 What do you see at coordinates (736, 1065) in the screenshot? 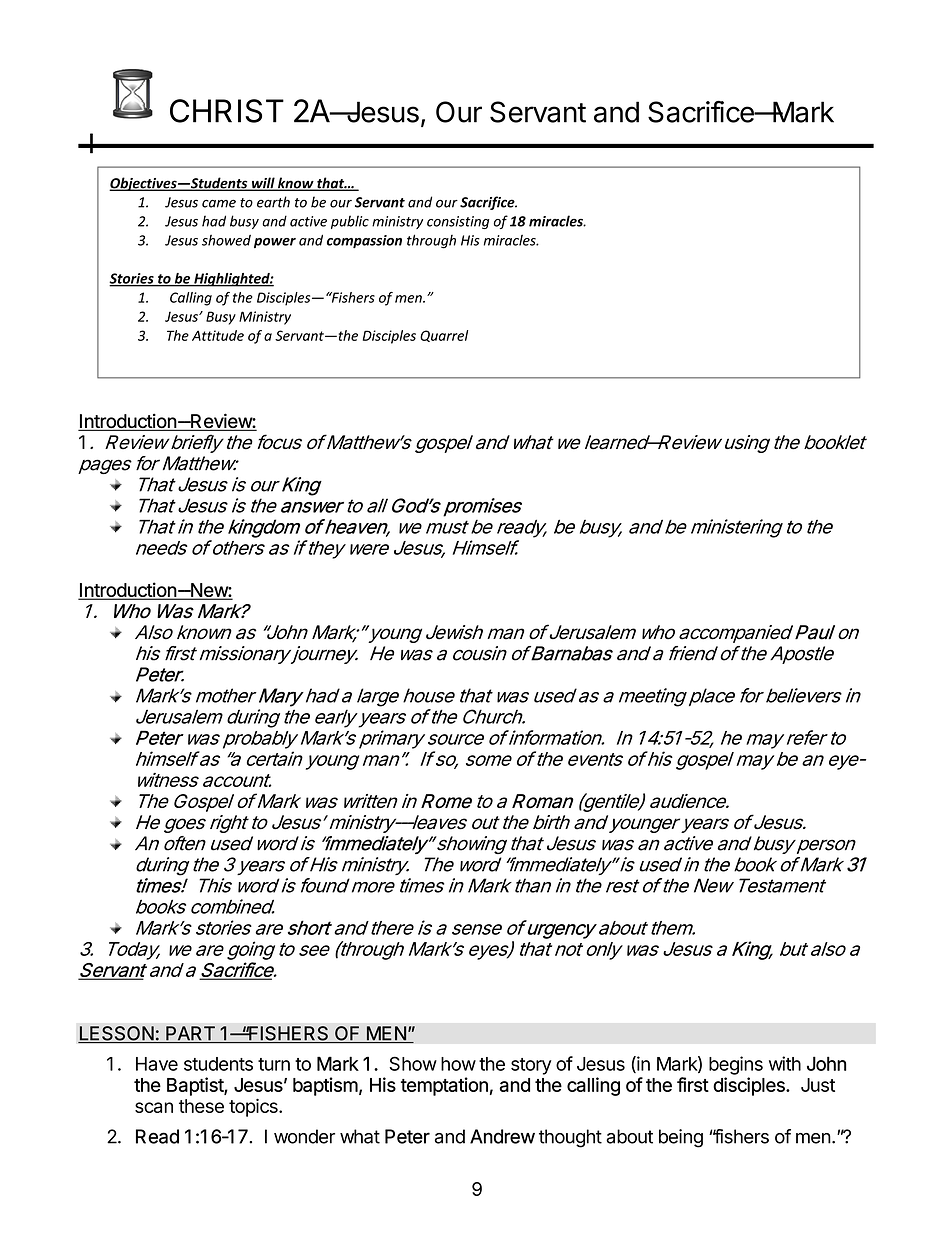
I see `begins` at bounding box center [736, 1065].
